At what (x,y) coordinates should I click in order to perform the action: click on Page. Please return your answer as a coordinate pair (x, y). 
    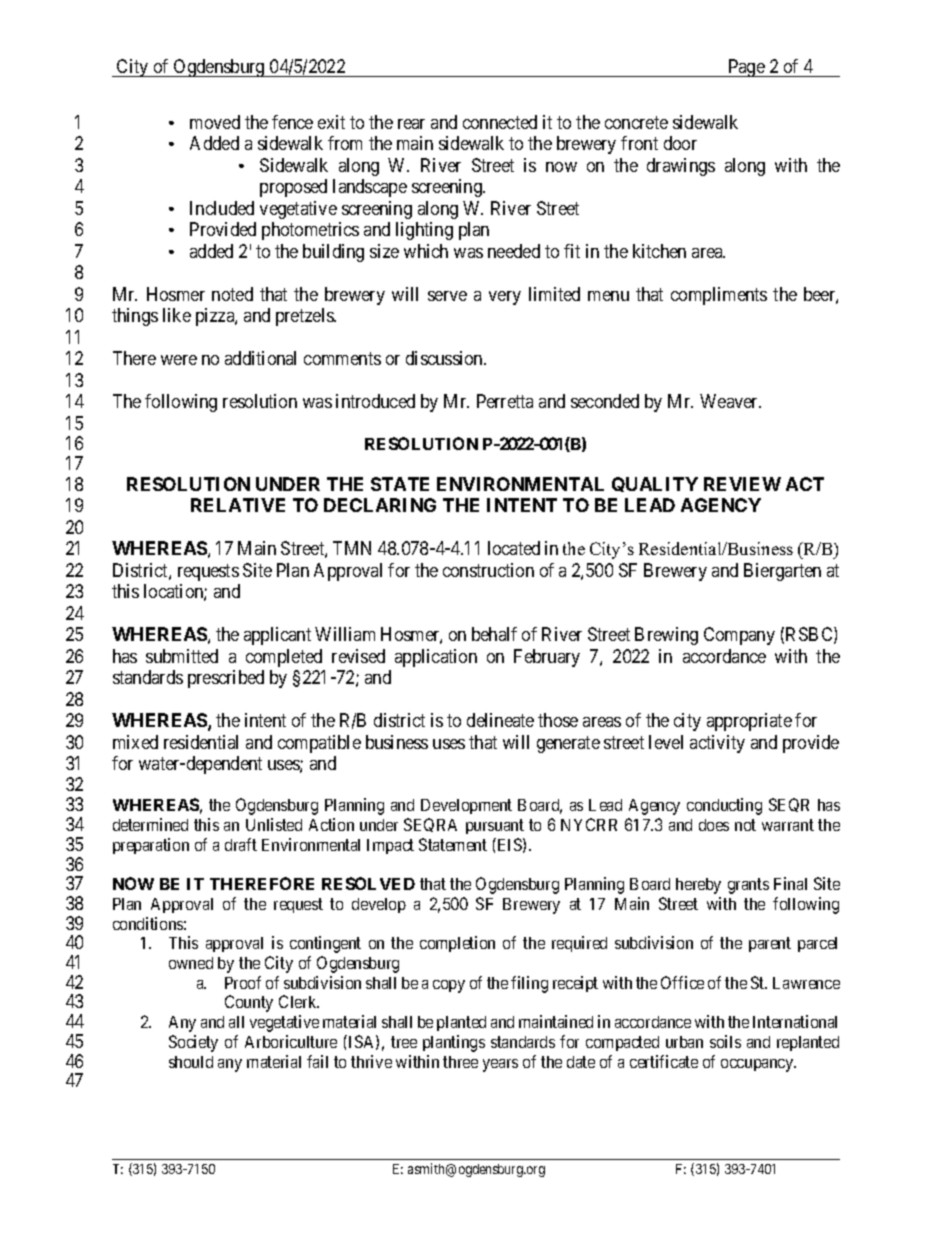
    Looking at the image, I should click on (746, 68).
